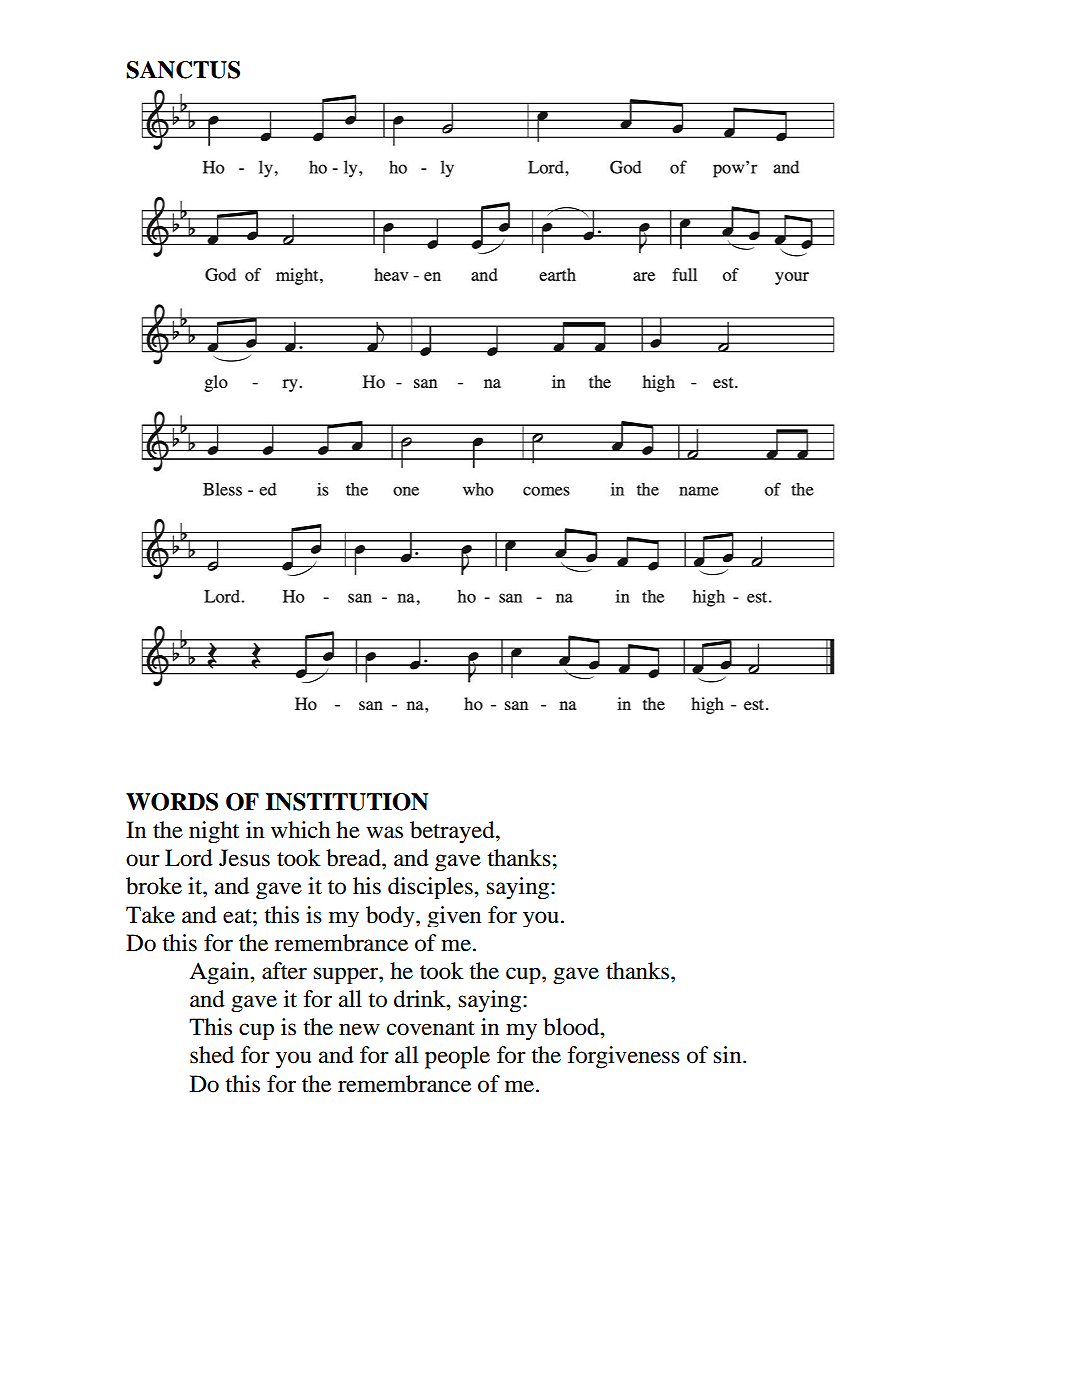 The width and height of the document is (1073, 1388). Describe the element at coordinates (183, 70) in the document. I see `SANCTUS` at that location.
